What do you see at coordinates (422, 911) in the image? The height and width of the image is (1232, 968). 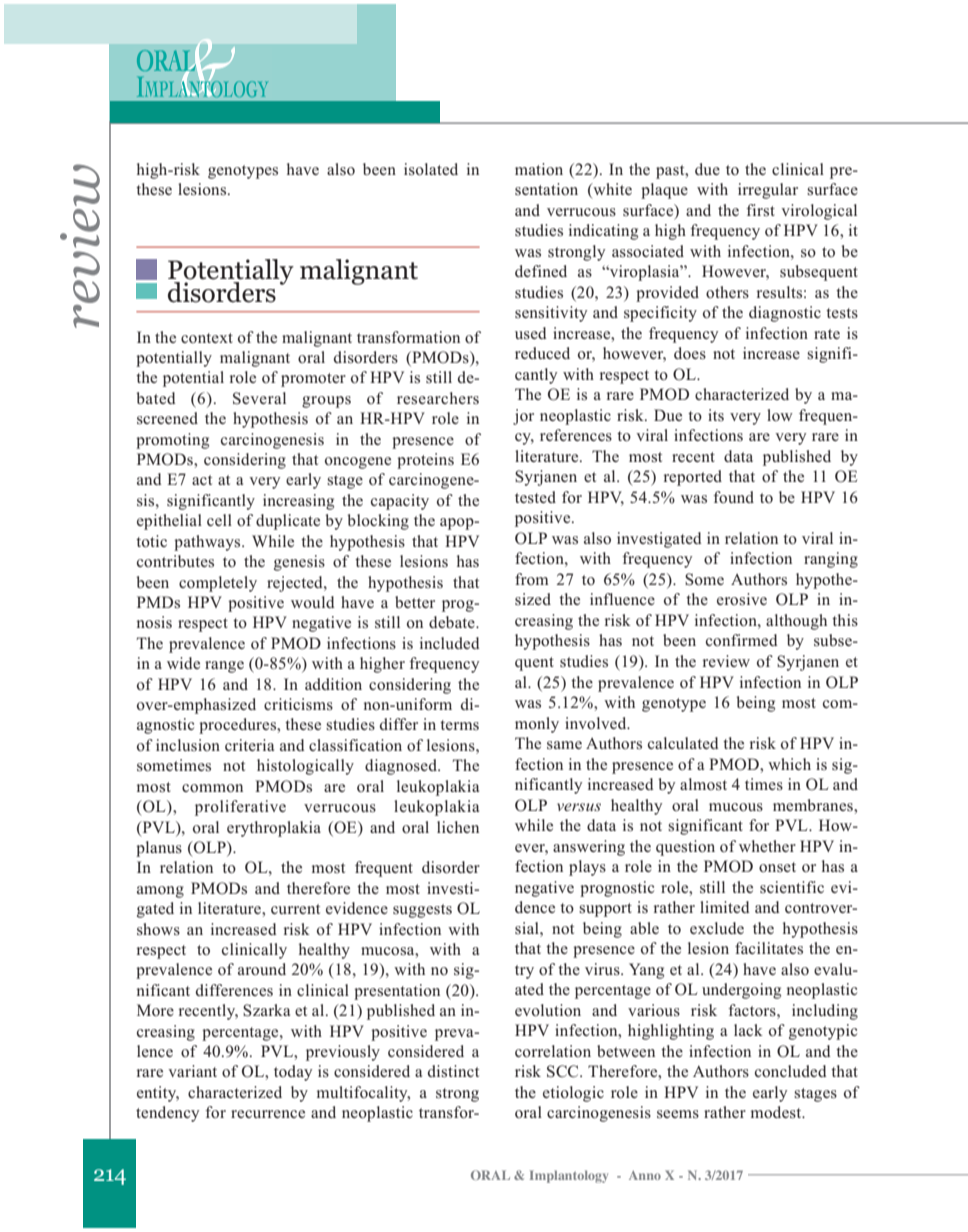 I see `suggests` at bounding box center [422, 911].
